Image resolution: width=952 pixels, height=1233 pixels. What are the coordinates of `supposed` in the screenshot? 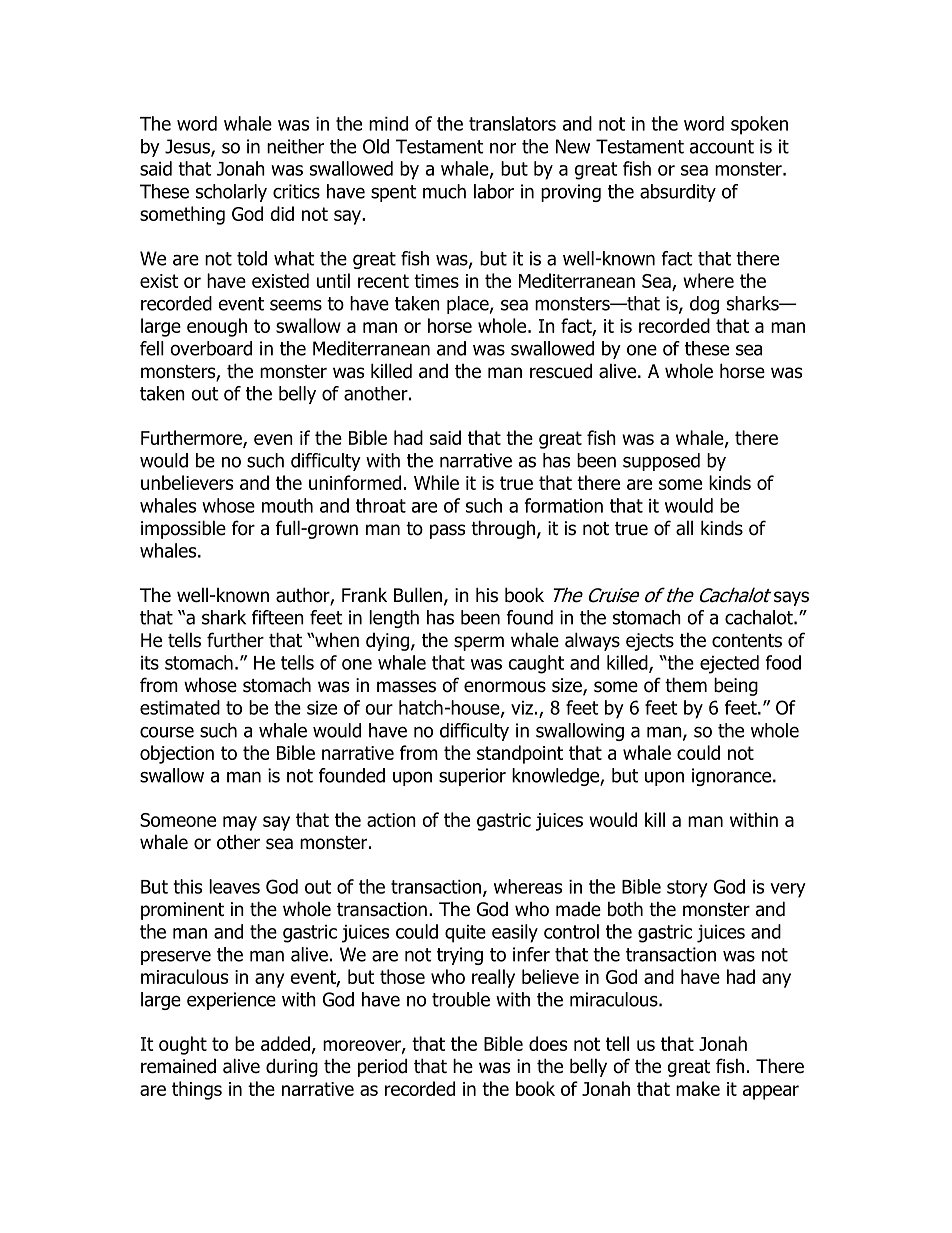 It's located at (661, 462).
